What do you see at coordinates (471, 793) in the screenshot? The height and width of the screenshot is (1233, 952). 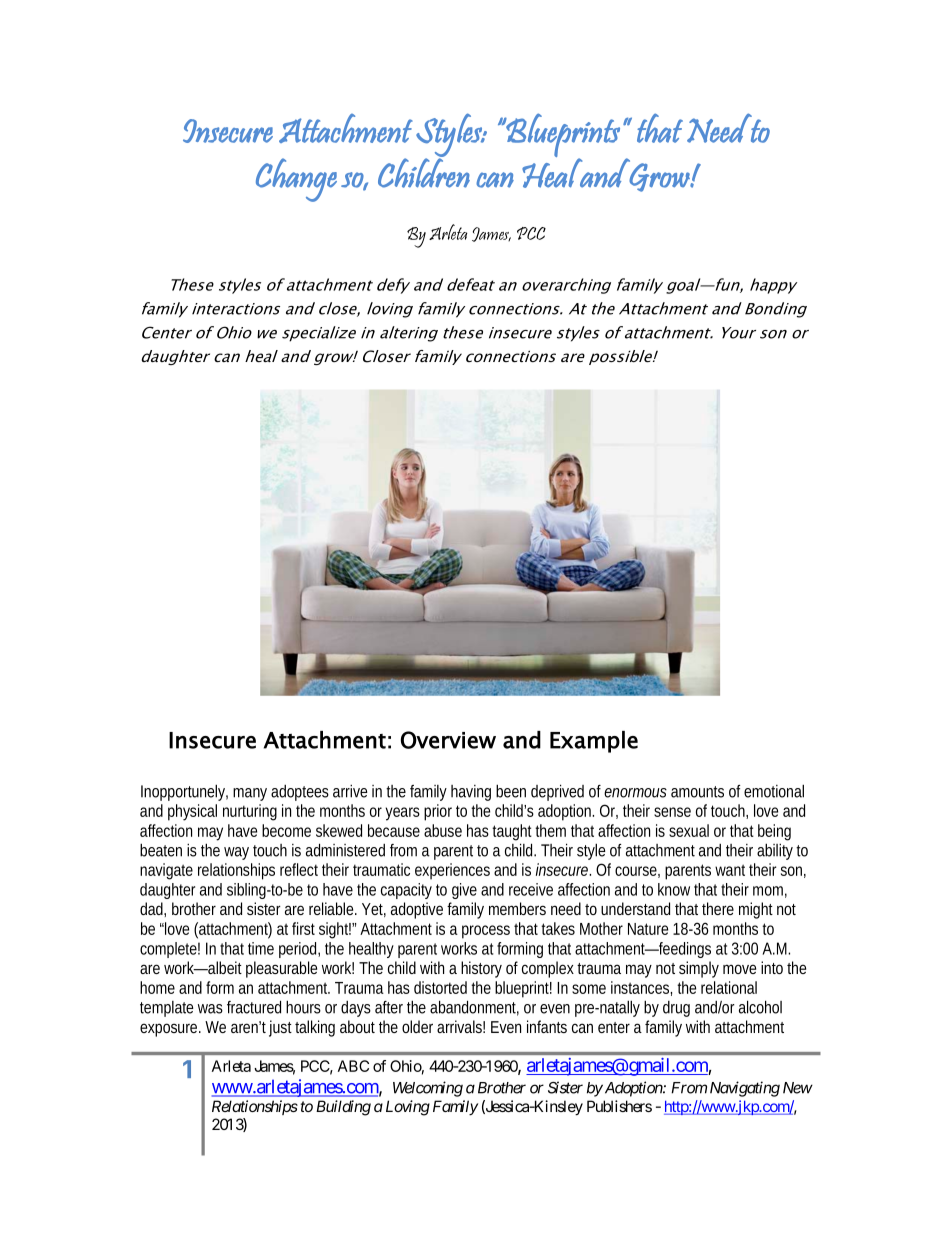 I see `having` at bounding box center [471, 793].
